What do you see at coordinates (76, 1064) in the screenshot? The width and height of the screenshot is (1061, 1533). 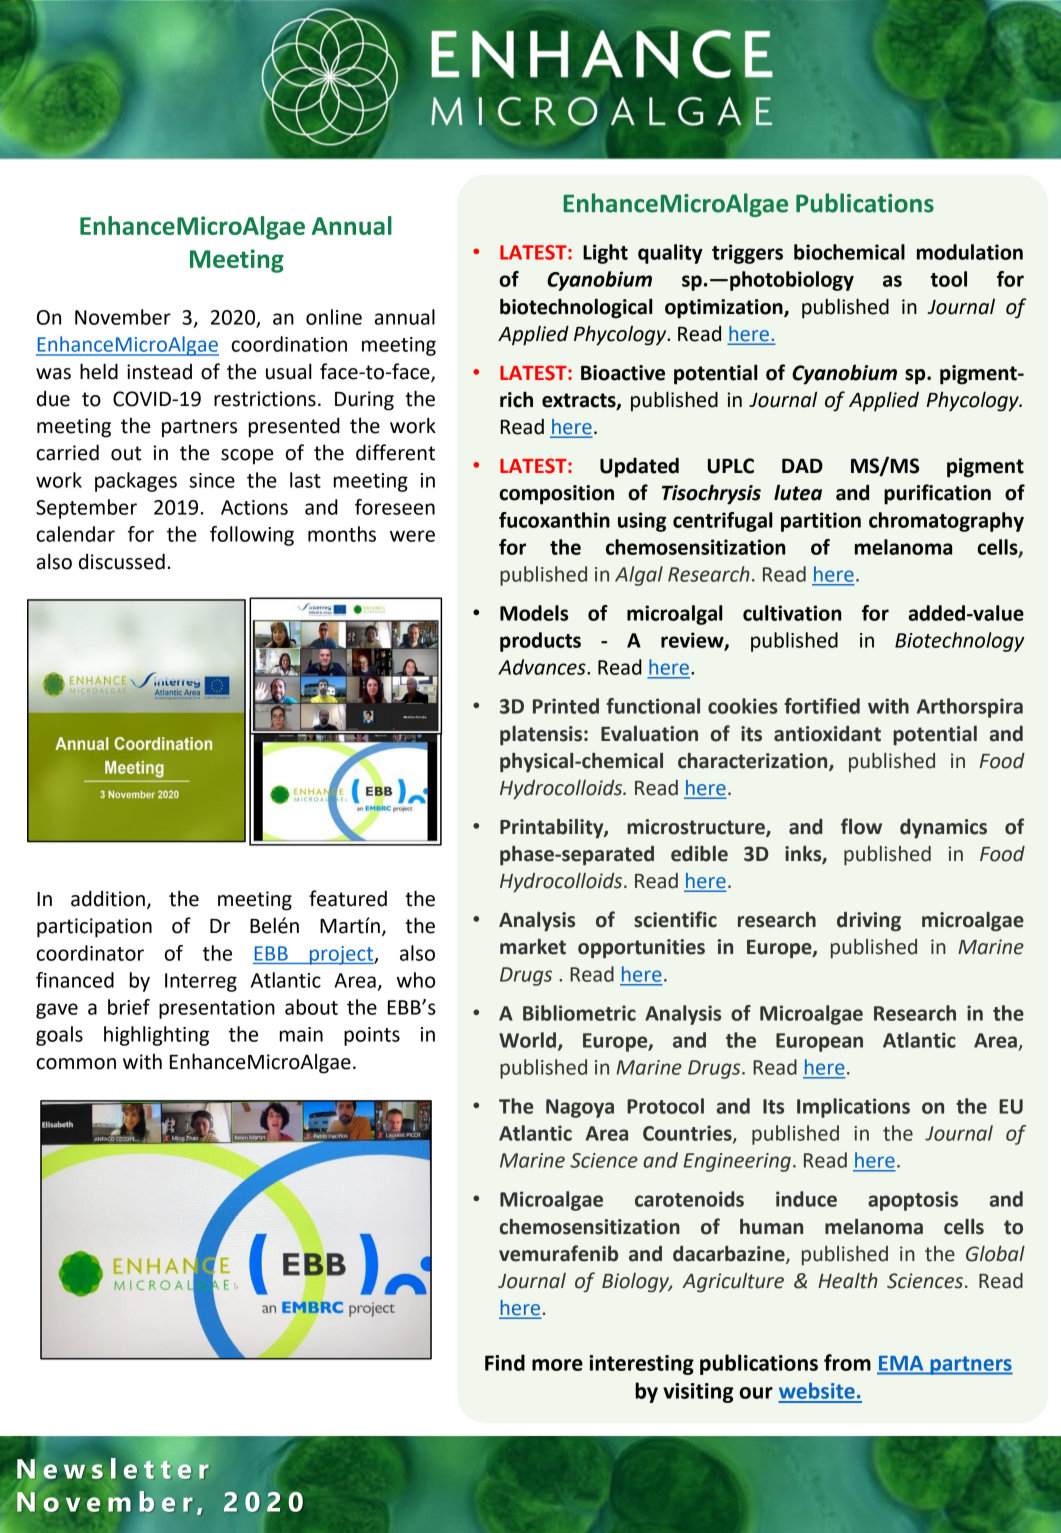 I see `common` at bounding box center [76, 1064].
